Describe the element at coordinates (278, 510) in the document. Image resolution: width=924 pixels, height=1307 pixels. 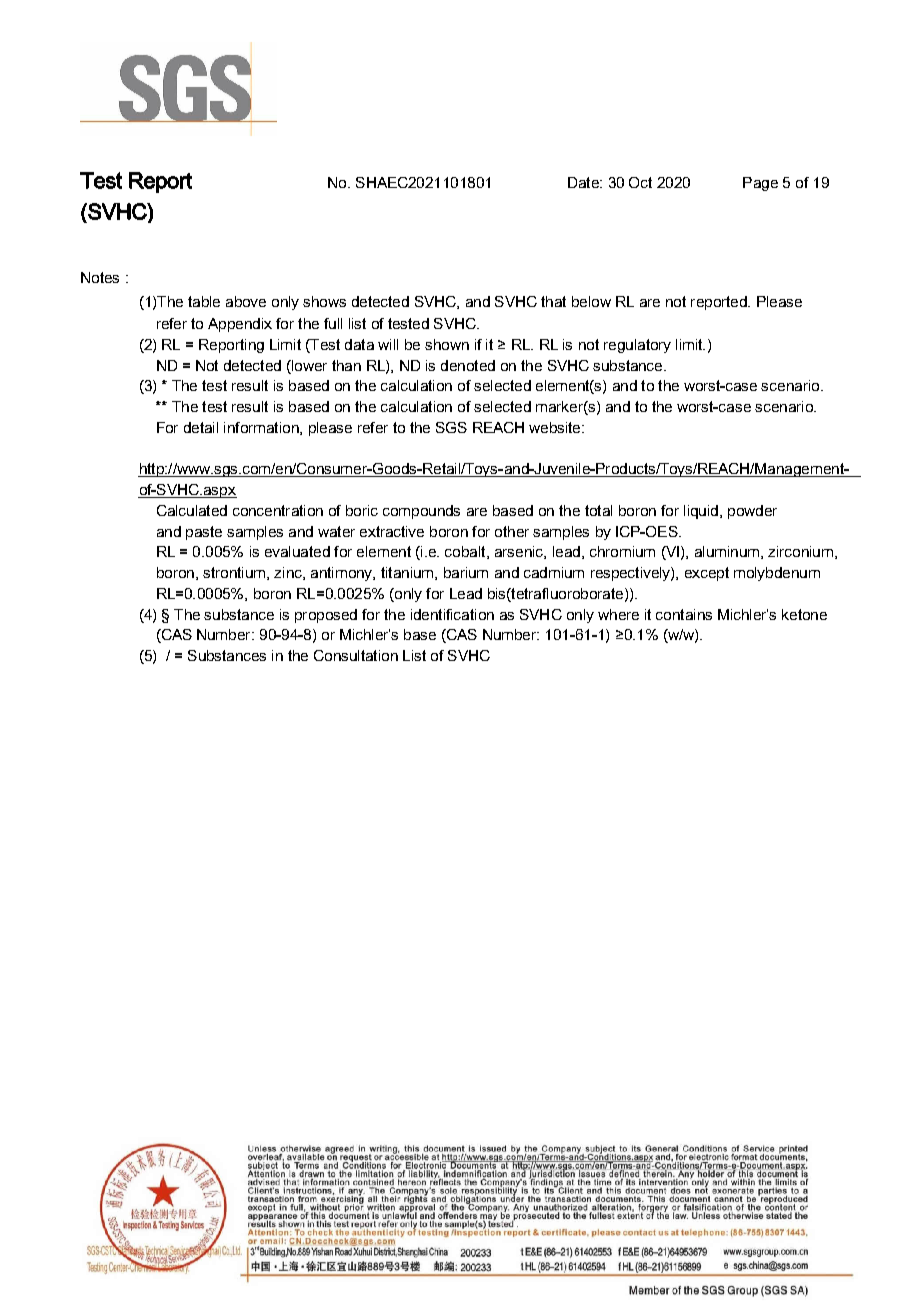
I see `concentration` at that location.
